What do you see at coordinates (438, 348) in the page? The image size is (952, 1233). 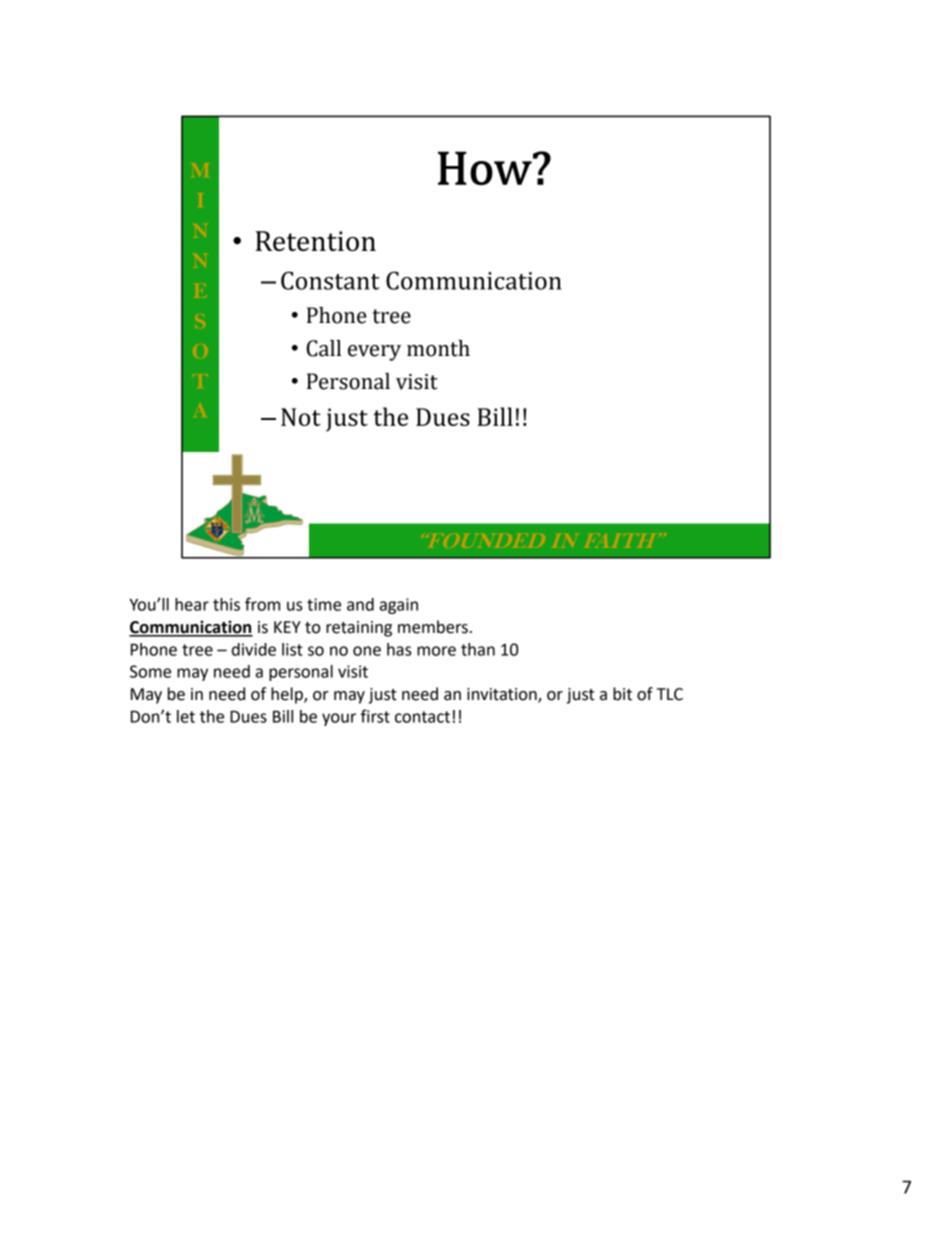 I see `month` at bounding box center [438, 348].
